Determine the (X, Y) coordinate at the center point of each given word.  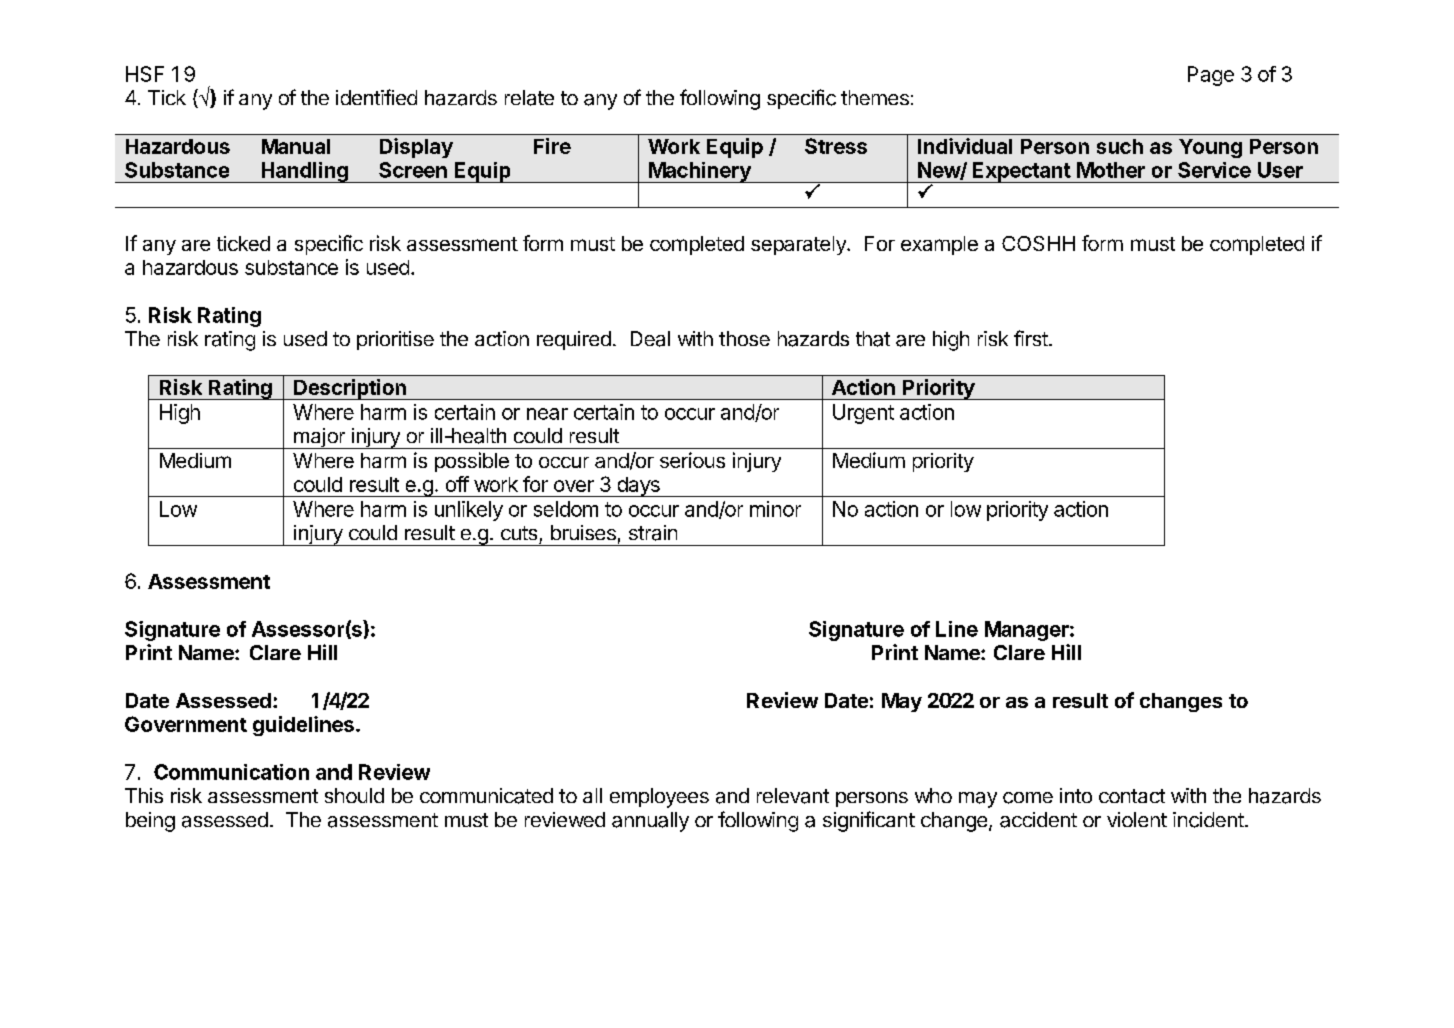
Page (1211, 76)
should (354, 795)
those (744, 338)
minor (775, 509)
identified (376, 97)
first (1032, 338)
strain (653, 533)
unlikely (469, 511)
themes (875, 97)
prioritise (395, 340)
